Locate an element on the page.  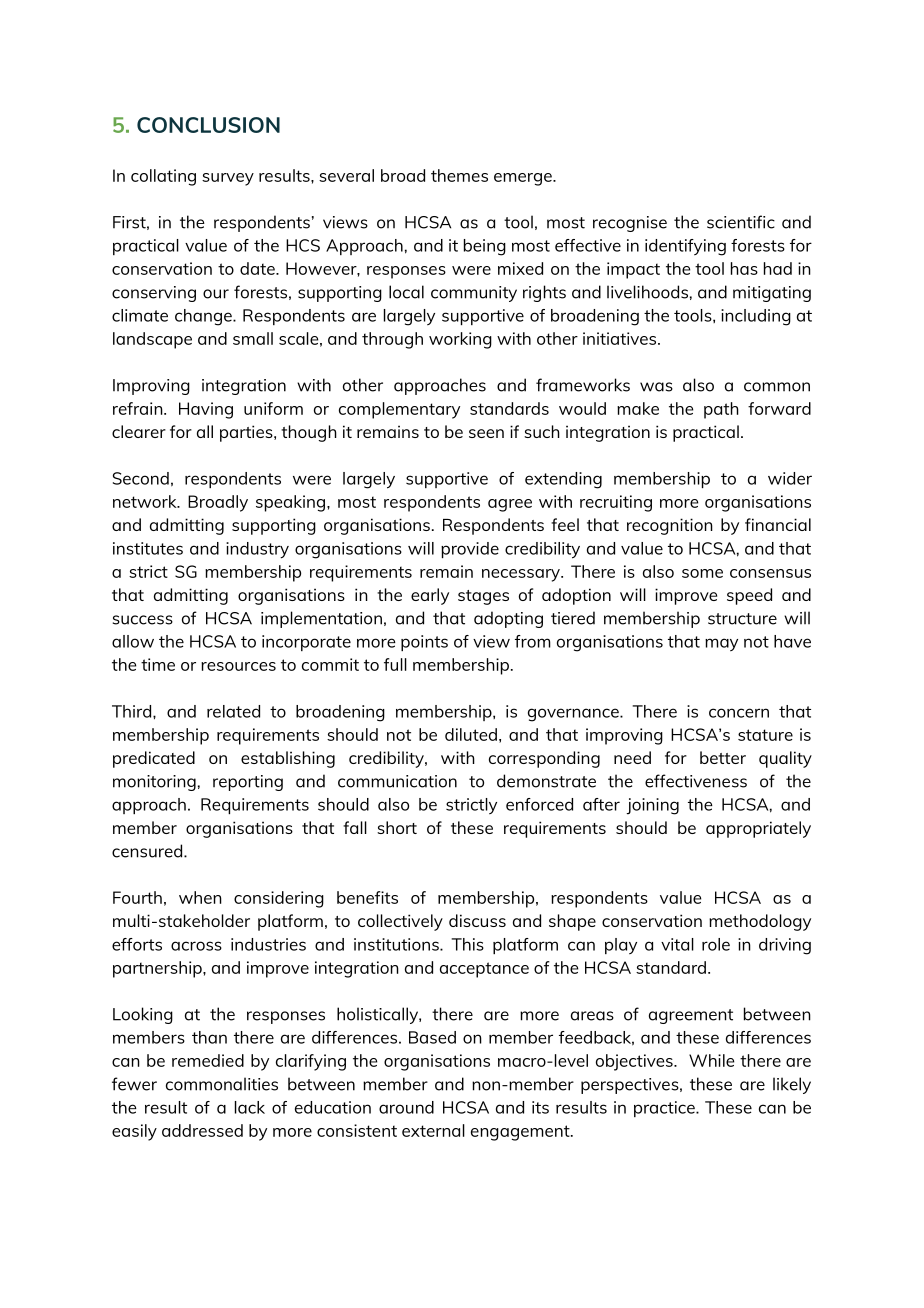
better is located at coordinates (723, 757).
